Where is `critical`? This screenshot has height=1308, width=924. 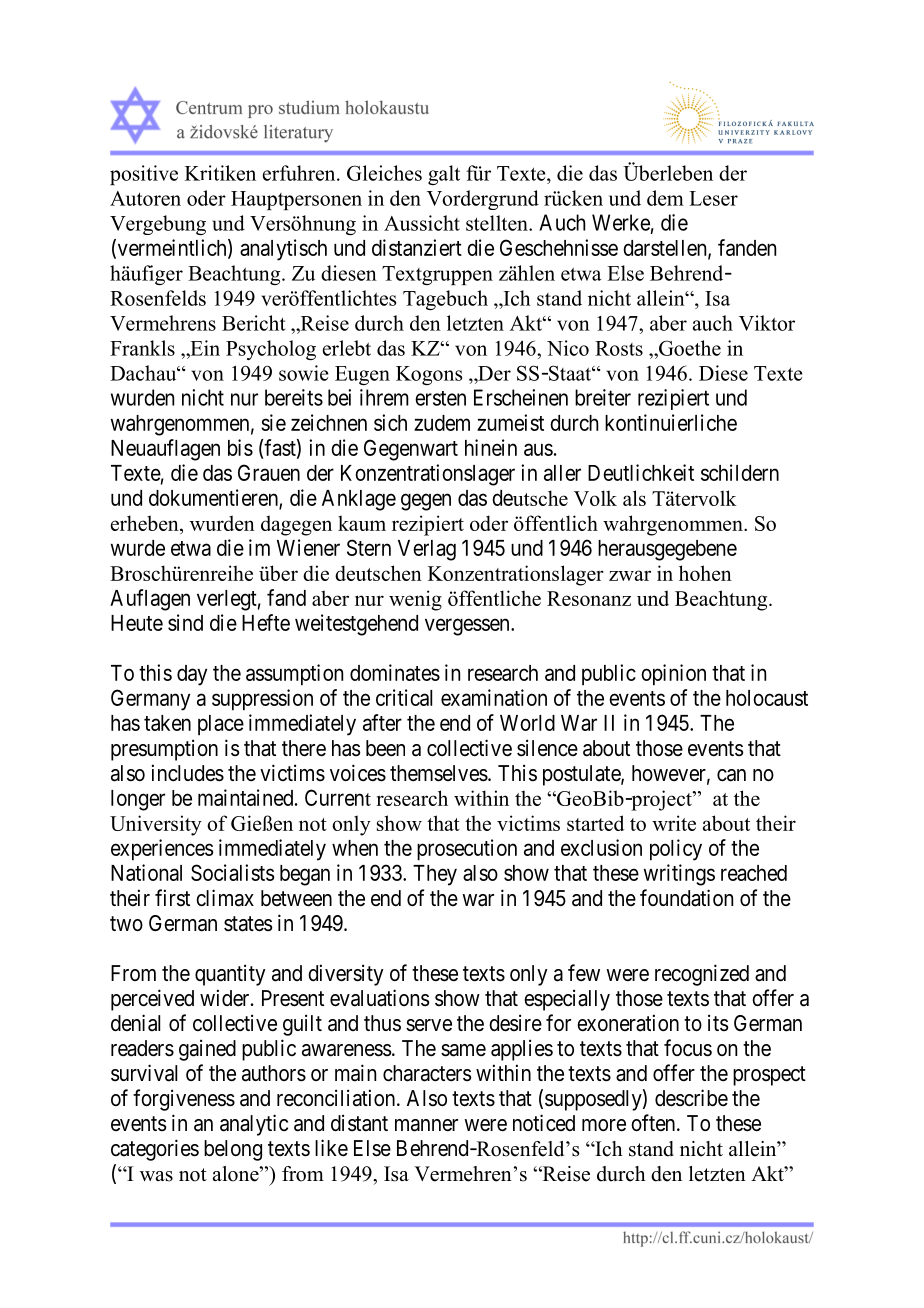 critical is located at coordinates (404, 697).
